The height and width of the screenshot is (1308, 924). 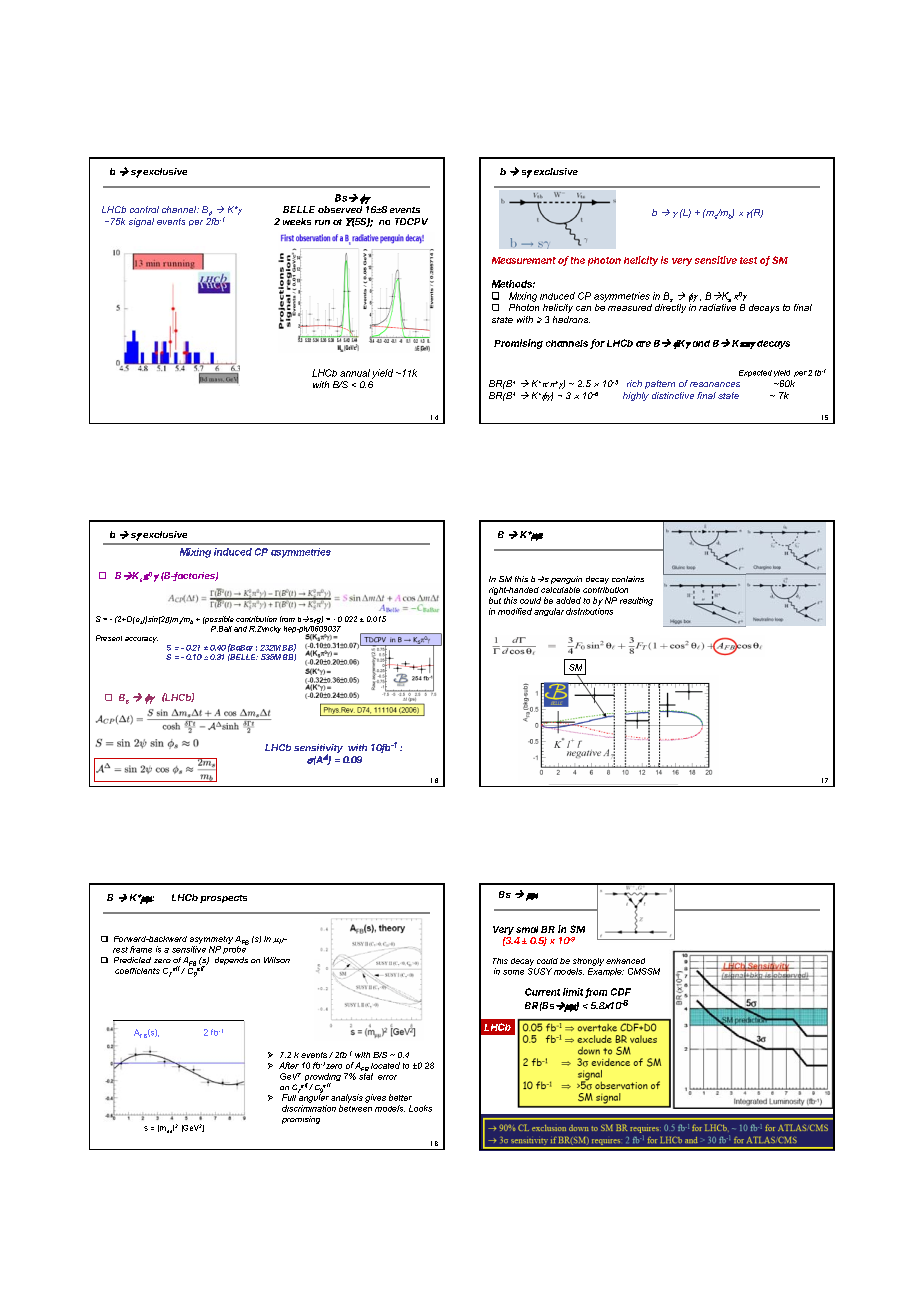 I want to click on possible, so click(x=218, y=620).
